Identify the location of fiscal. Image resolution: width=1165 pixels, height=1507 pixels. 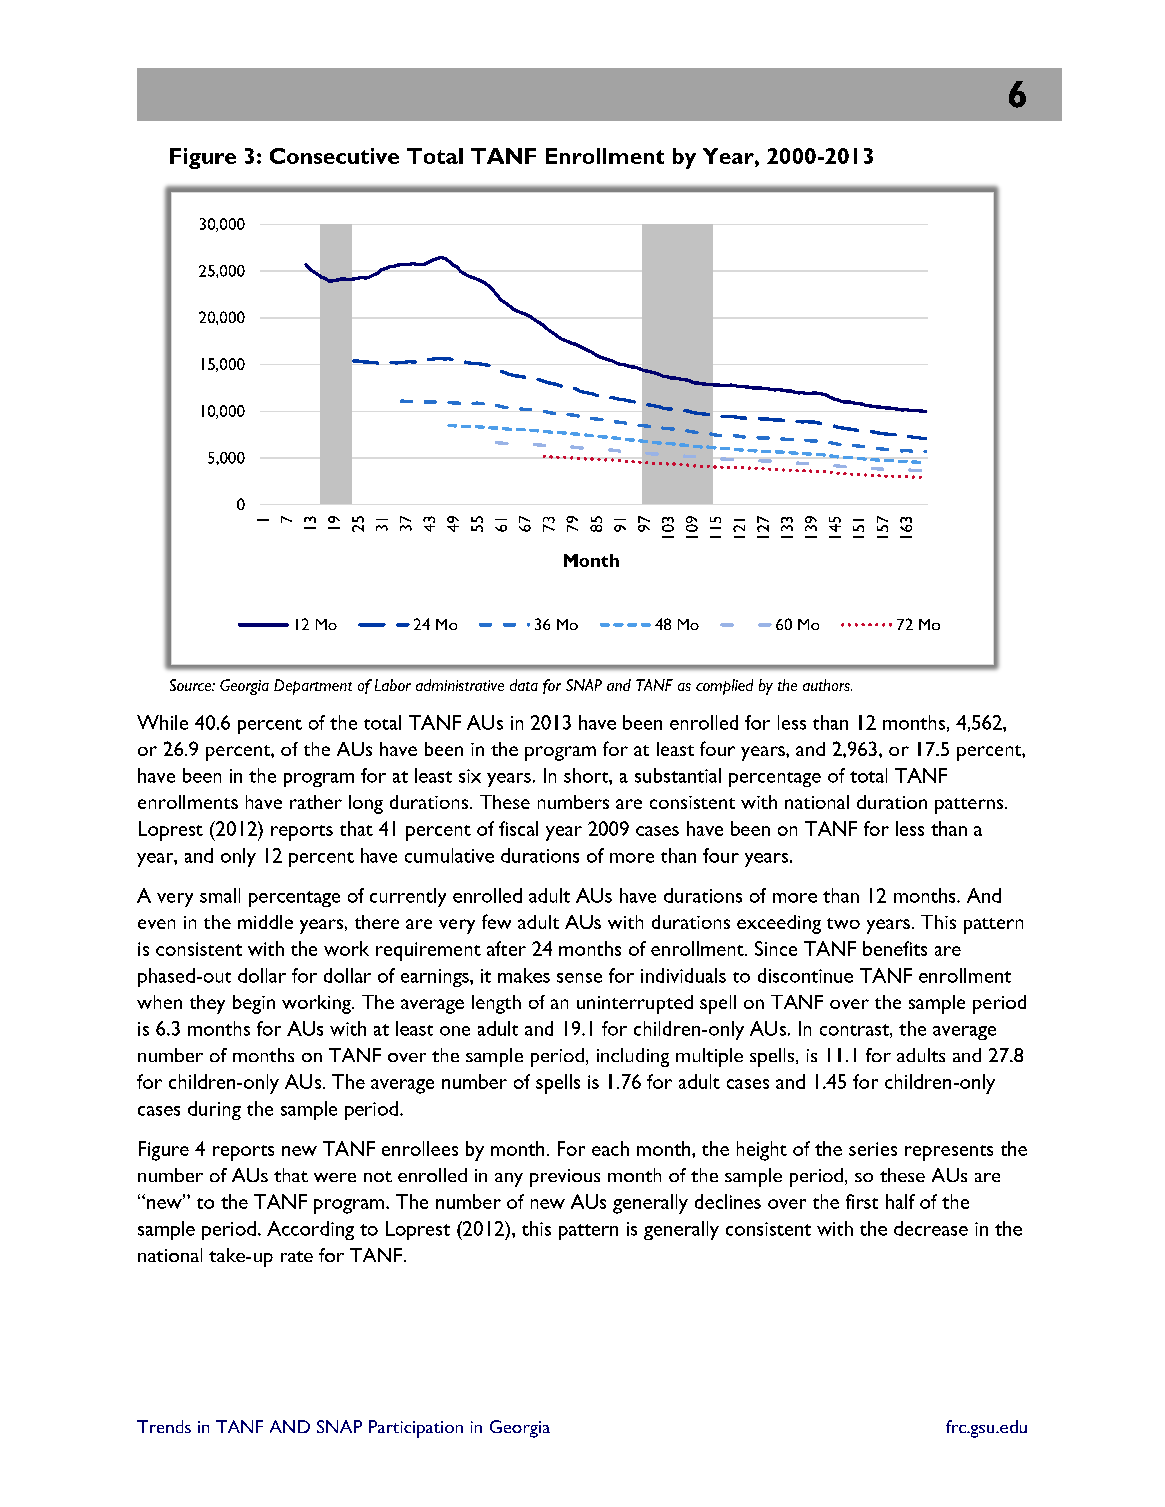
(518, 828).
